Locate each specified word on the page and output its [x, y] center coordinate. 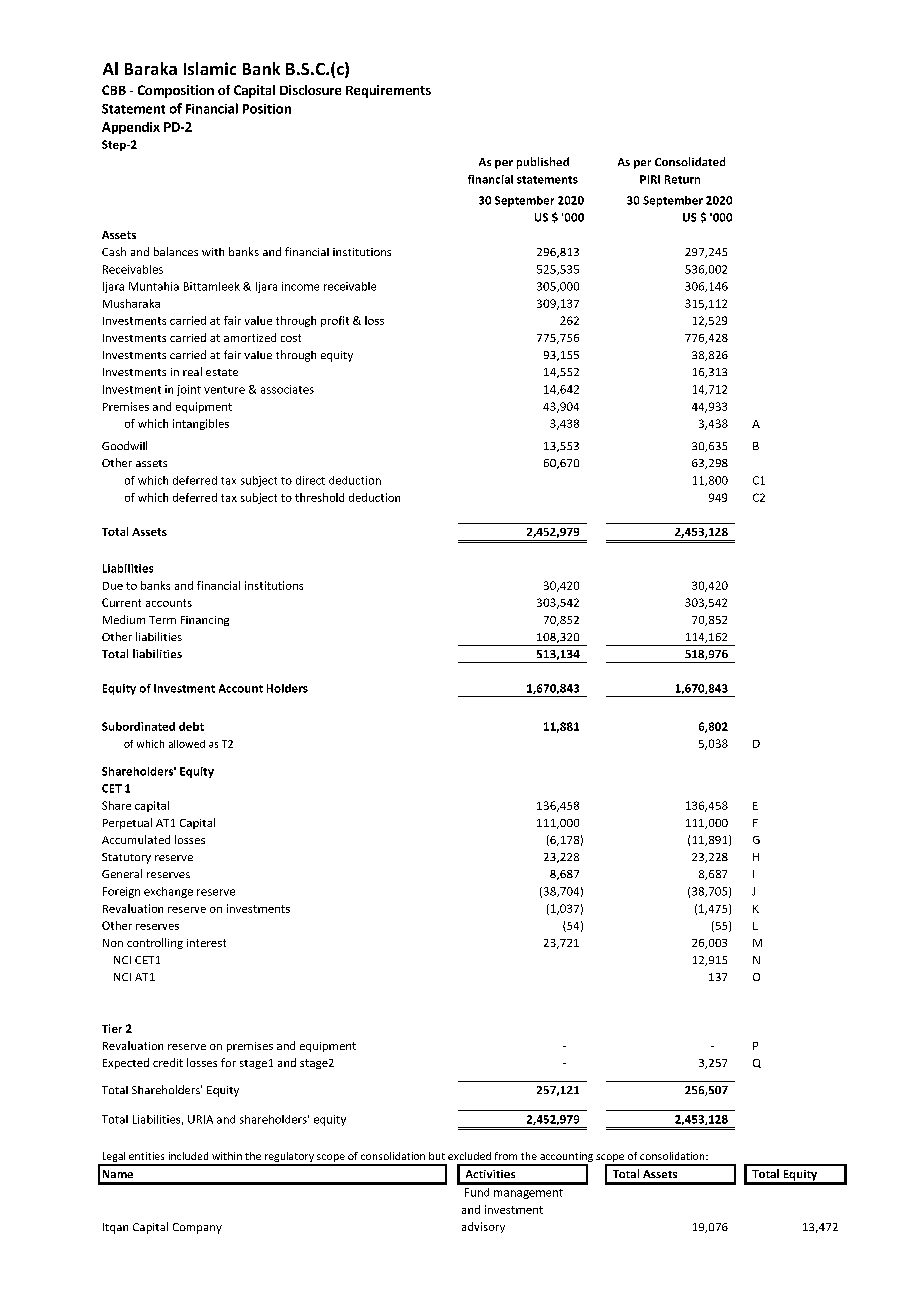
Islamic [210, 68]
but [437, 1156]
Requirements [388, 91]
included [188, 1156]
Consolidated [690, 161]
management [528, 1194]
